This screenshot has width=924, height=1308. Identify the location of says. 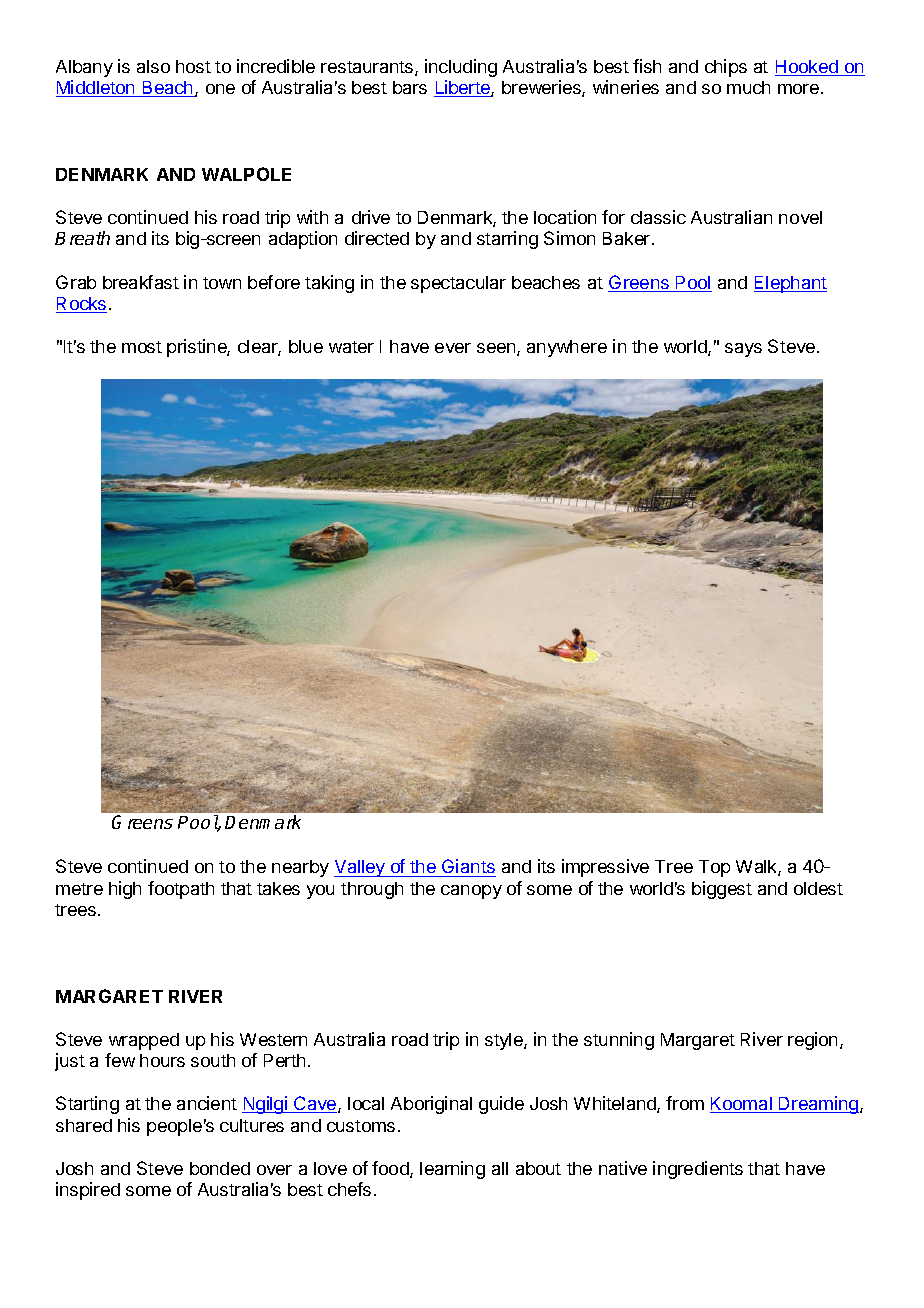
(743, 350).
